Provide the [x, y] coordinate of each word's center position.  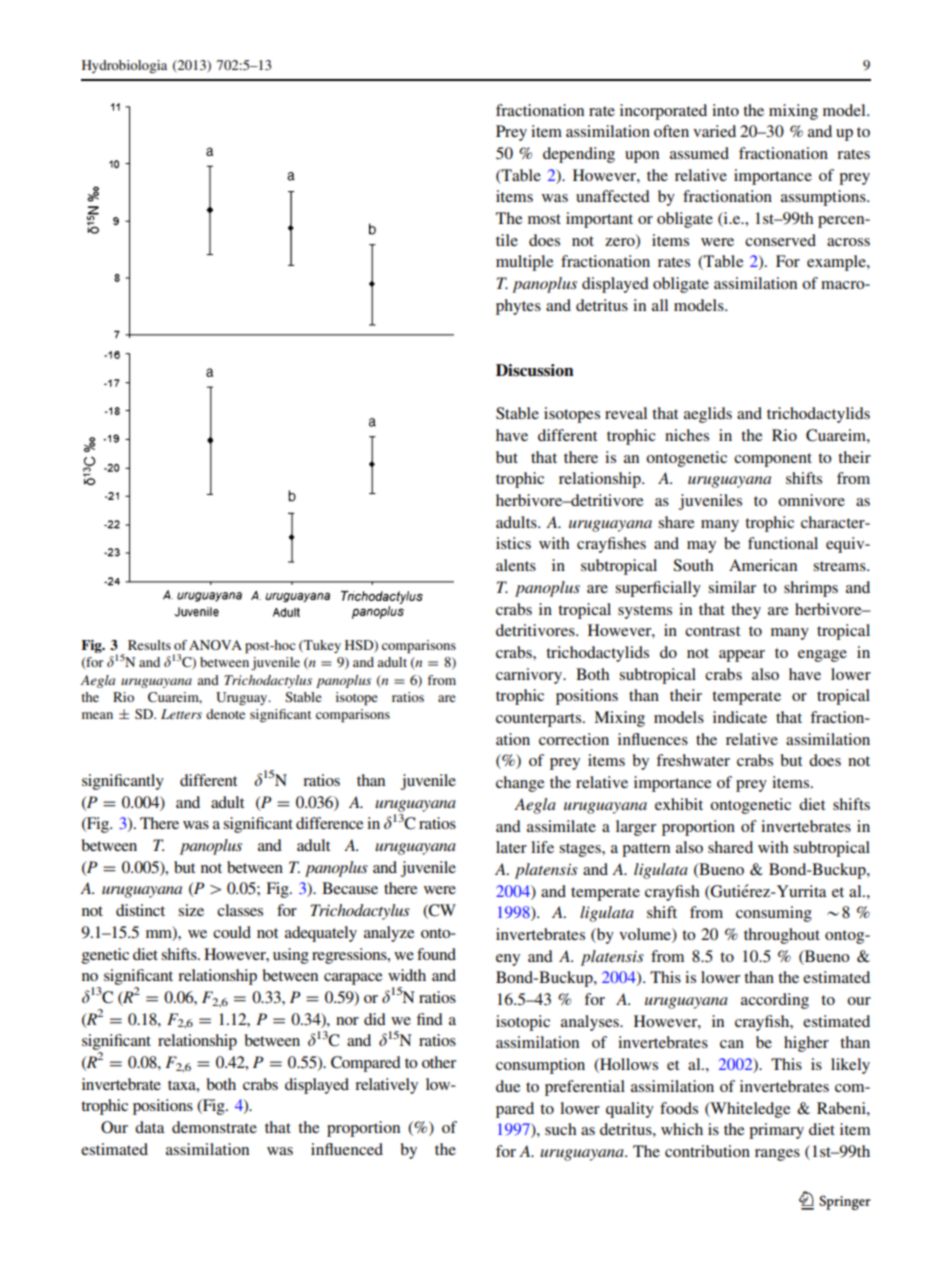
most [544, 219]
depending [579, 155]
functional [783, 543]
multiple [524, 263]
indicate [740, 717]
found [436, 954]
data [150, 1127]
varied [714, 131]
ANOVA [215, 645]
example [837, 263]
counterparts [540, 720]
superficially [658, 589]
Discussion [535, 370]
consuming [774, 914]
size [191, 910]
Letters [181, 714]
